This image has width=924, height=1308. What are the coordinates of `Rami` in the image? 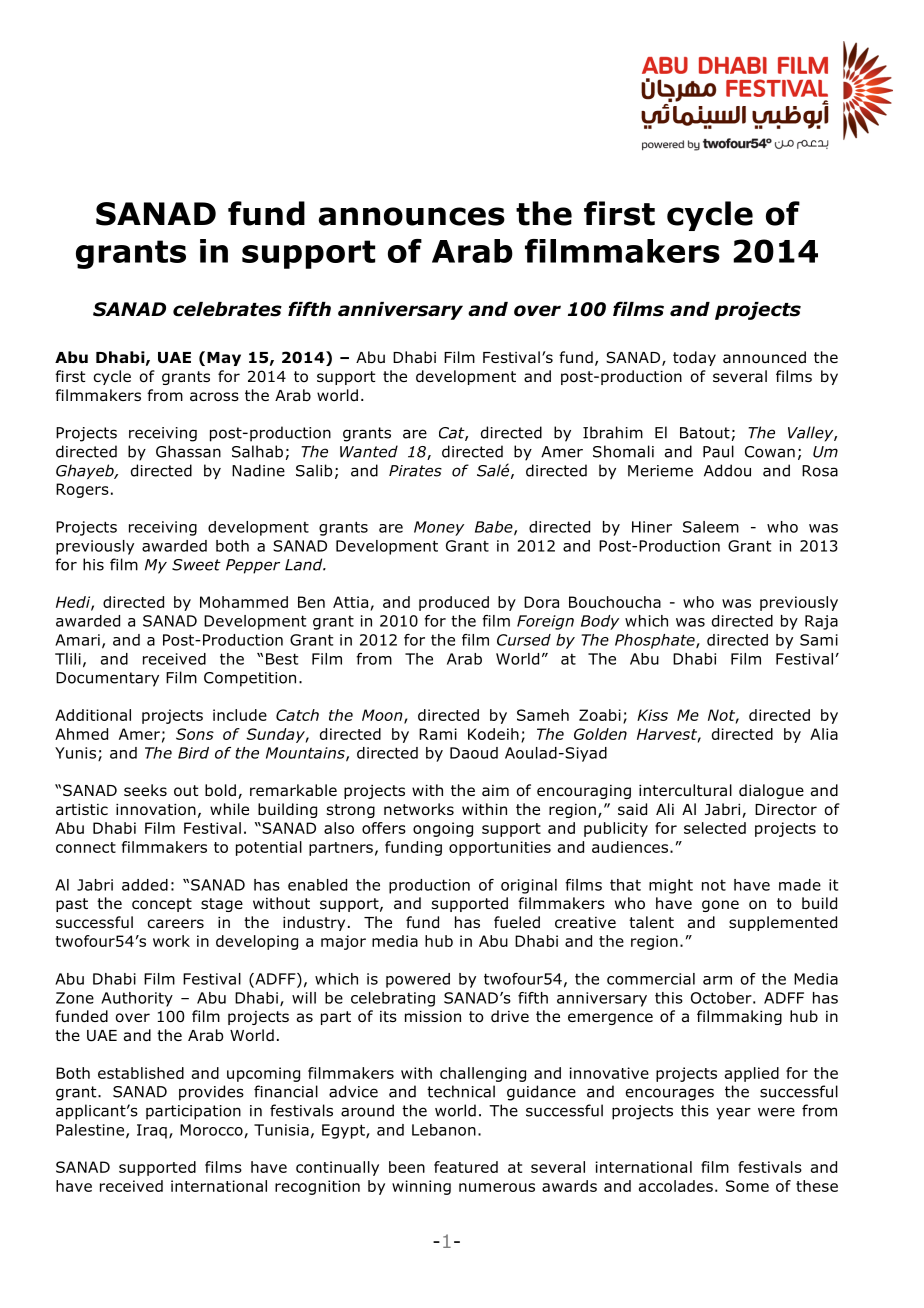 It's located at (438, 734).
